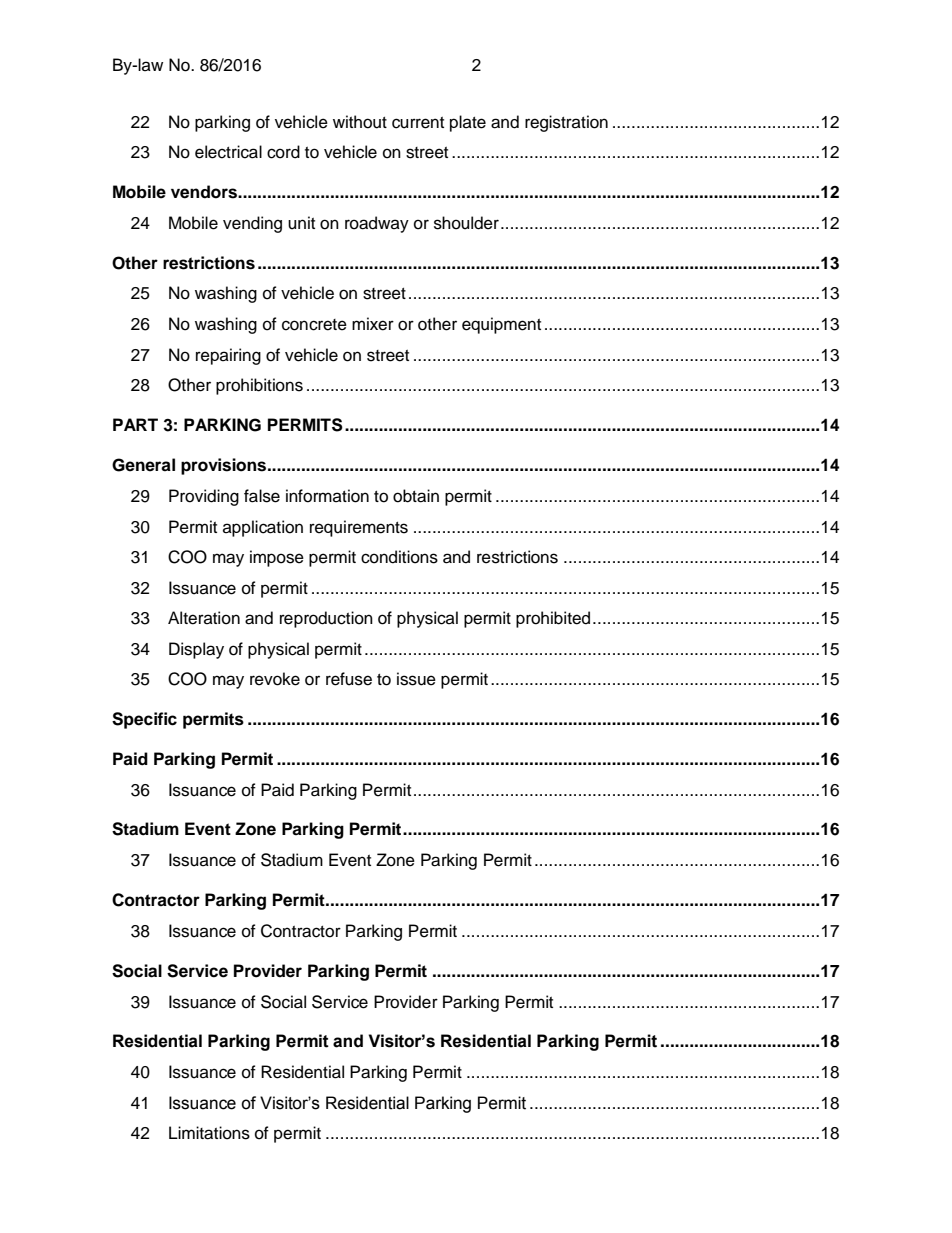 This page has width=952, height=1233. I want to click on electrical, so click(228, 152).
